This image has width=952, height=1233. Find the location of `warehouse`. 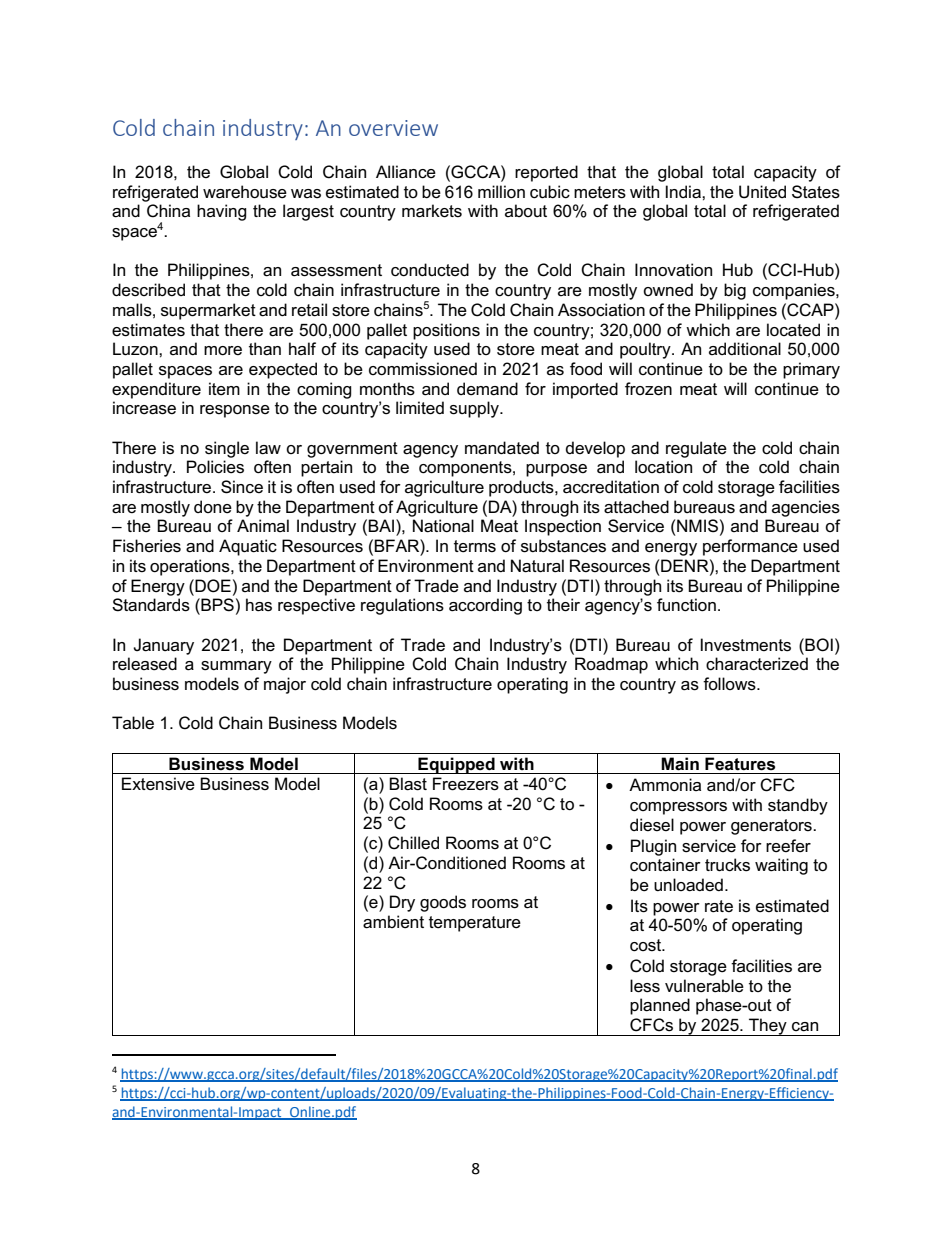

warehouse is located at coordinates (245, 192).
